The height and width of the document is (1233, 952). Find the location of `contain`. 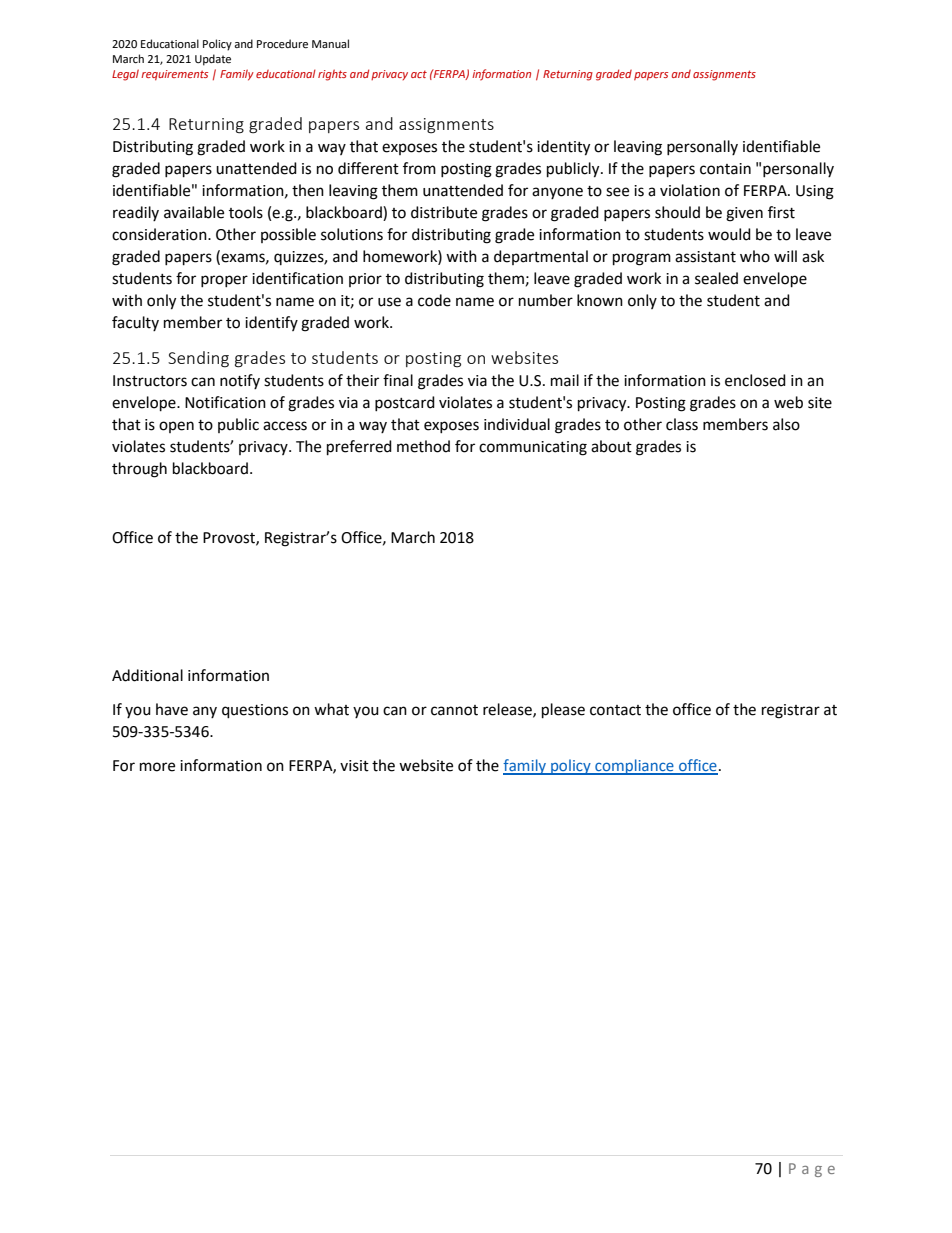

contain is located at coordinates (725, 169).
